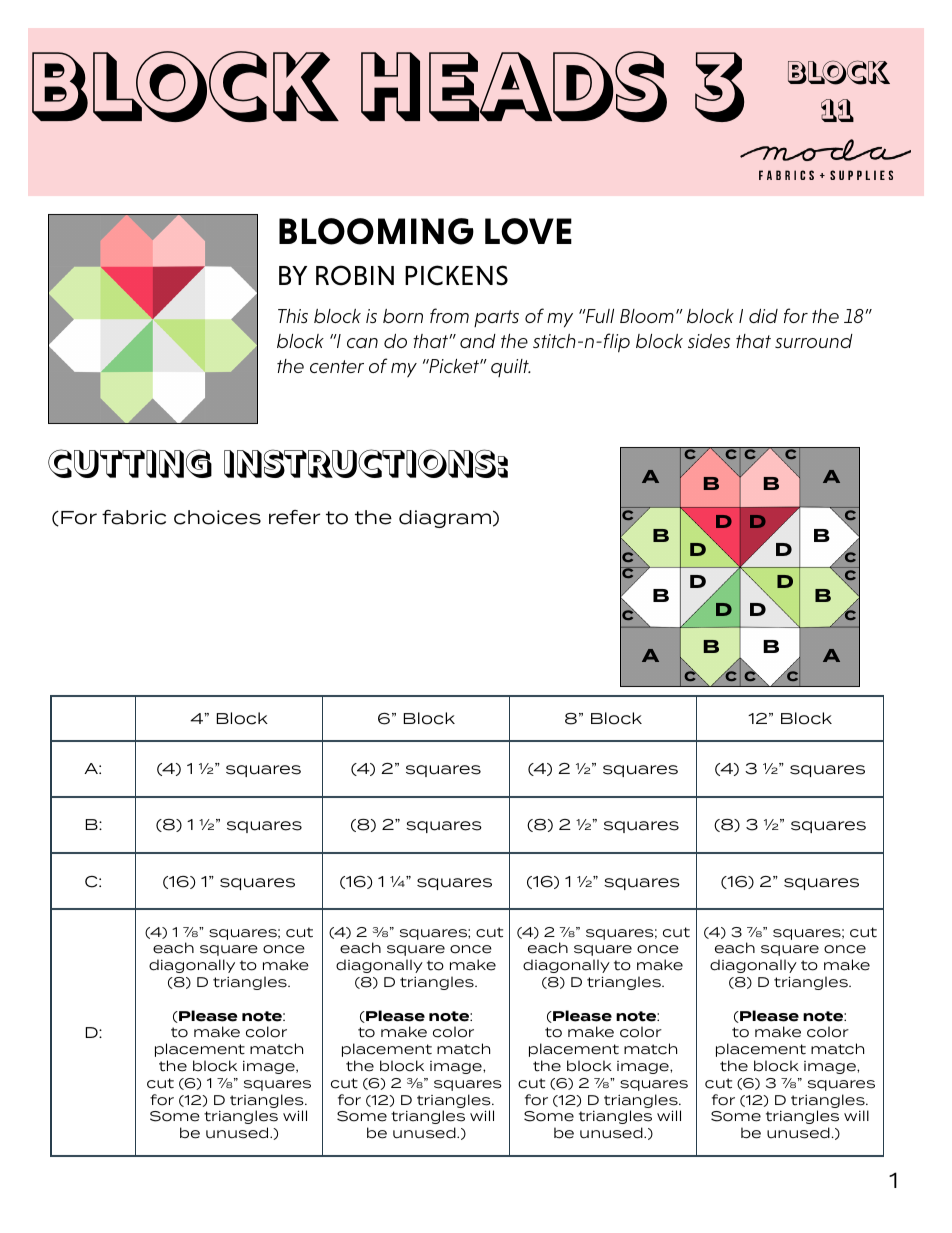  I want to click on Heads, so click(514, 86).
